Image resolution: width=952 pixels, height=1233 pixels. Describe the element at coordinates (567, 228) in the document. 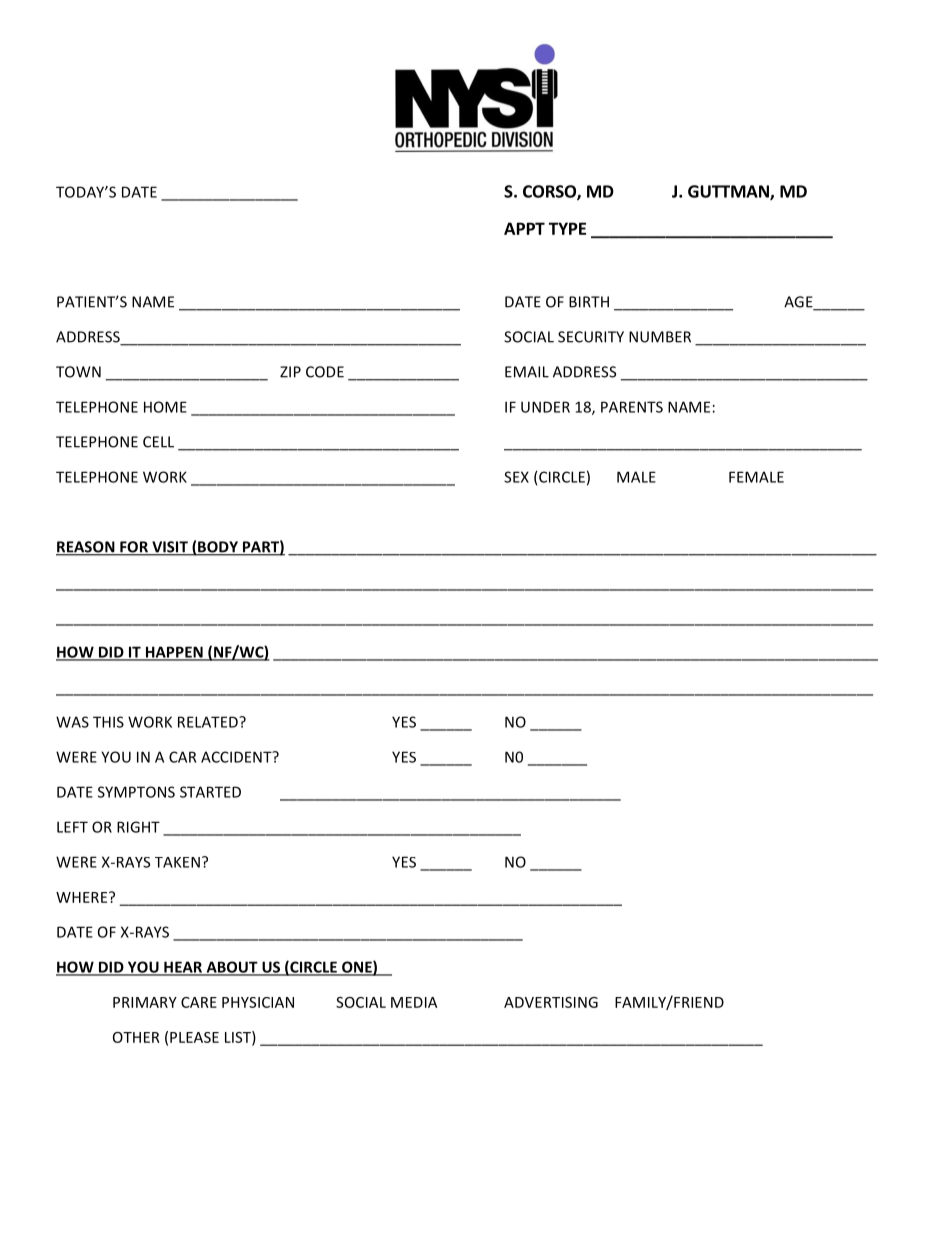

I see `TYPE` at that location.
